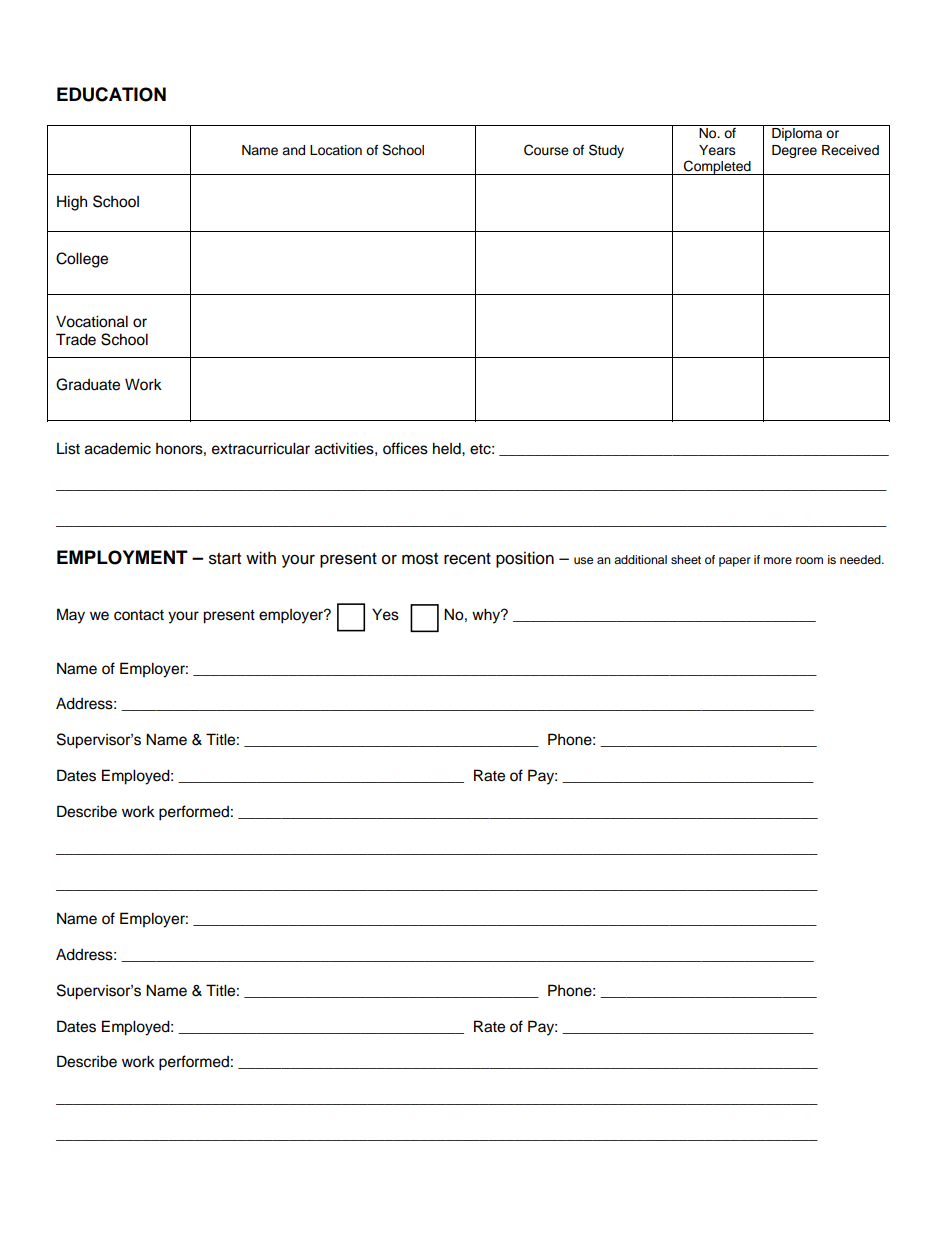 This screenshot has height=1233, width=952. What do you see at coordinates (139, 615) in the screenshot?
I see `contact` at bounding box center [139, 615].
